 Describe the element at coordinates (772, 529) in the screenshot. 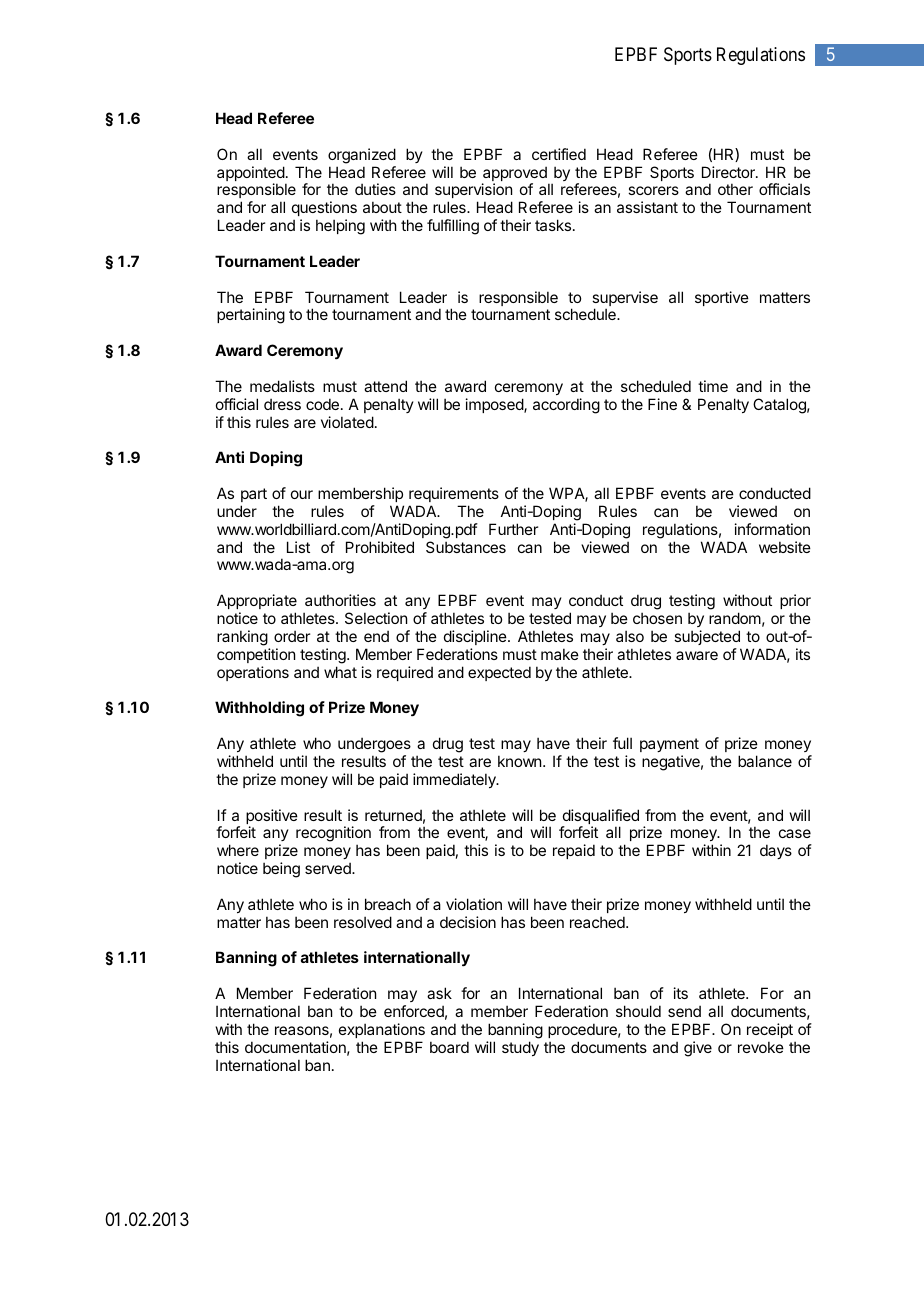

I see `information` at that location.
